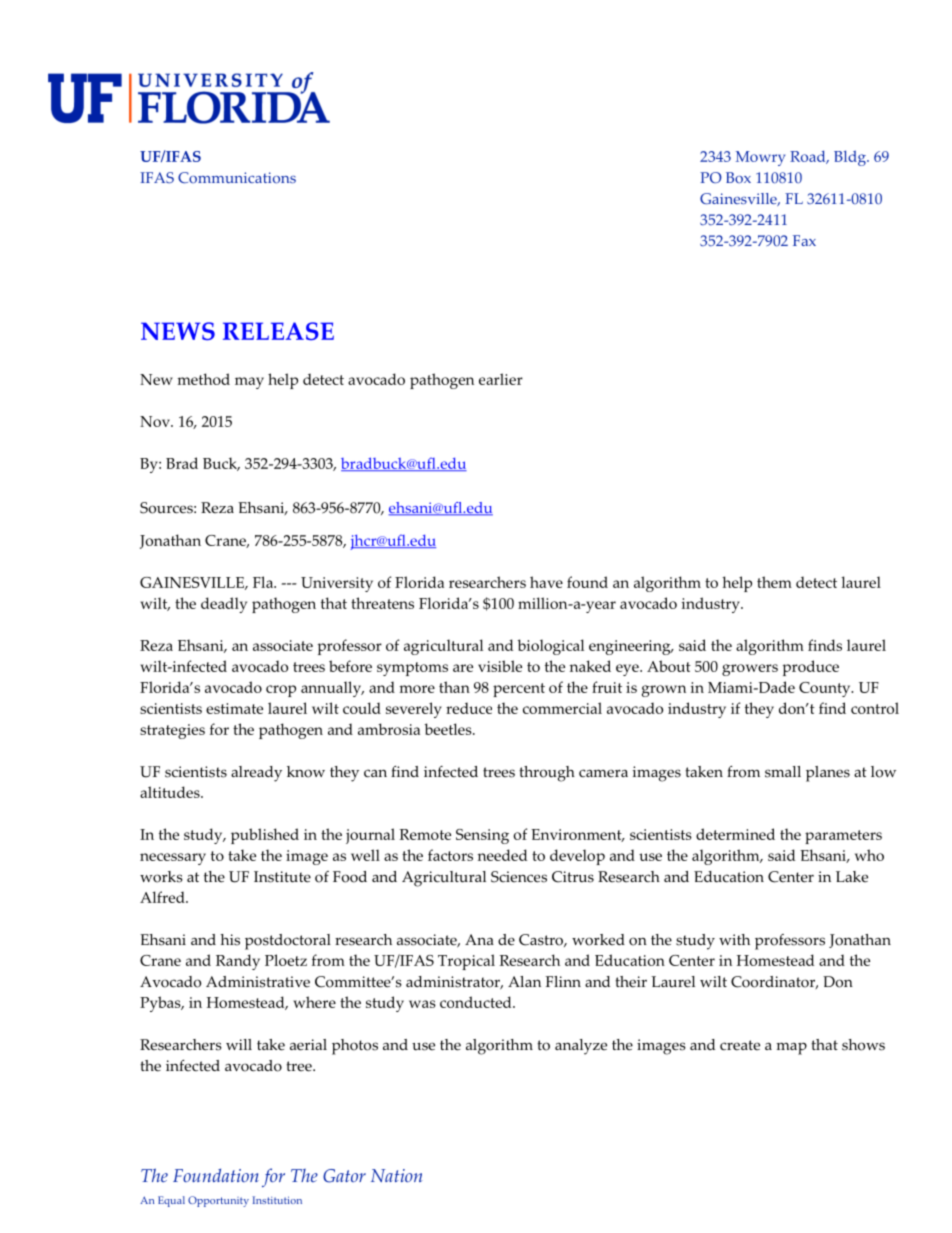 Image resolution: width=952 pixels, height=1233 pixels. What do you see at coordinates (791, 1048) in the page?
I see `map` at bounding box center [791, 1048].
